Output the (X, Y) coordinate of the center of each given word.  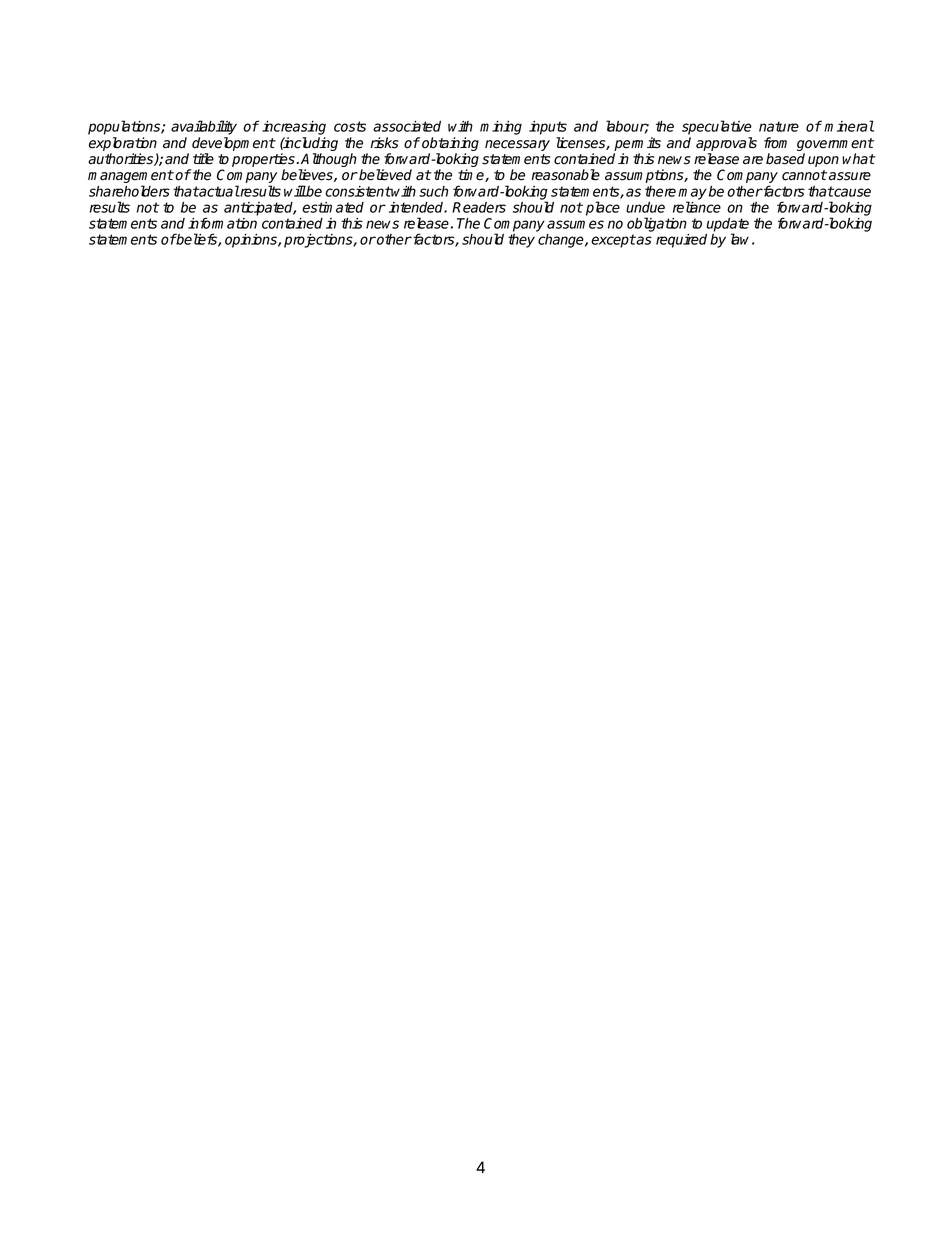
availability (204, 127)
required (681, 241)
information (222, 223)
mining (501, 128)
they (521, 241)
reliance (697, 207)
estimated (333, 207)
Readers (479, 207)
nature (779, 126)
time (472, 175)
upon (823, 161)
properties (264, 161)
